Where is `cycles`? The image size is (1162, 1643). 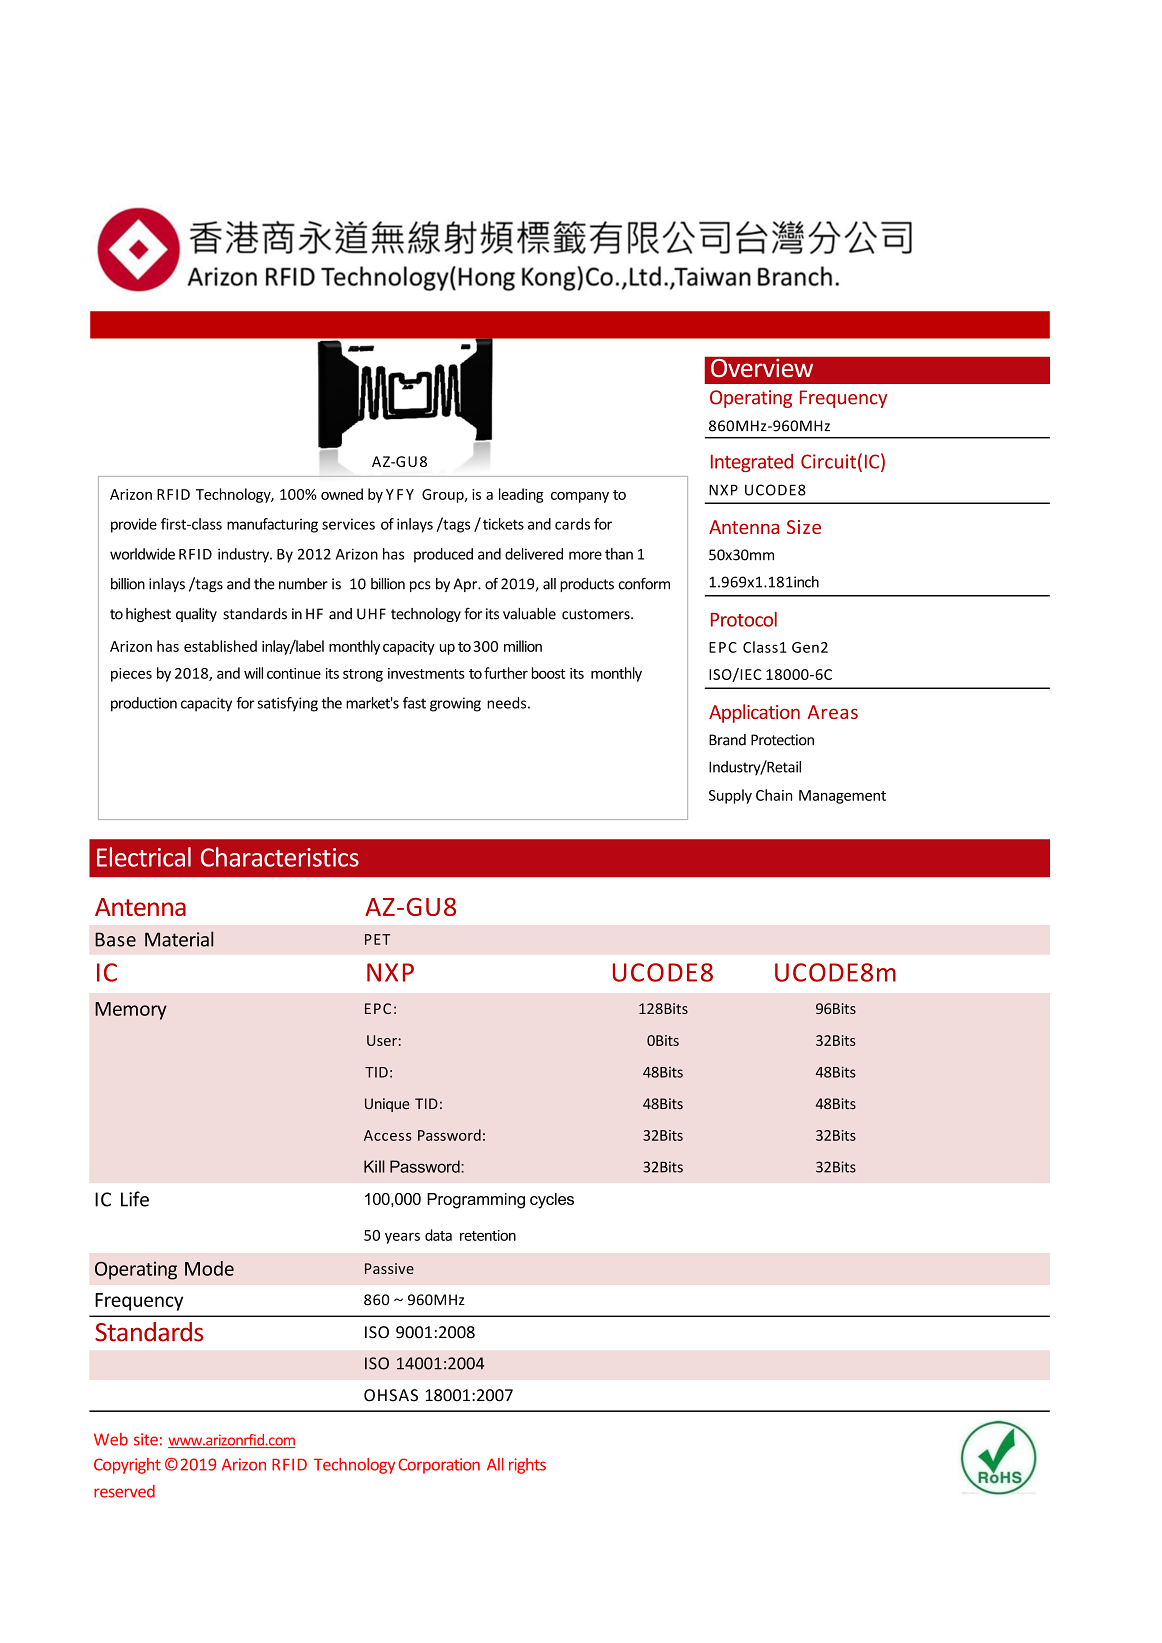 cycles is located at coordinates (552, 1201).
